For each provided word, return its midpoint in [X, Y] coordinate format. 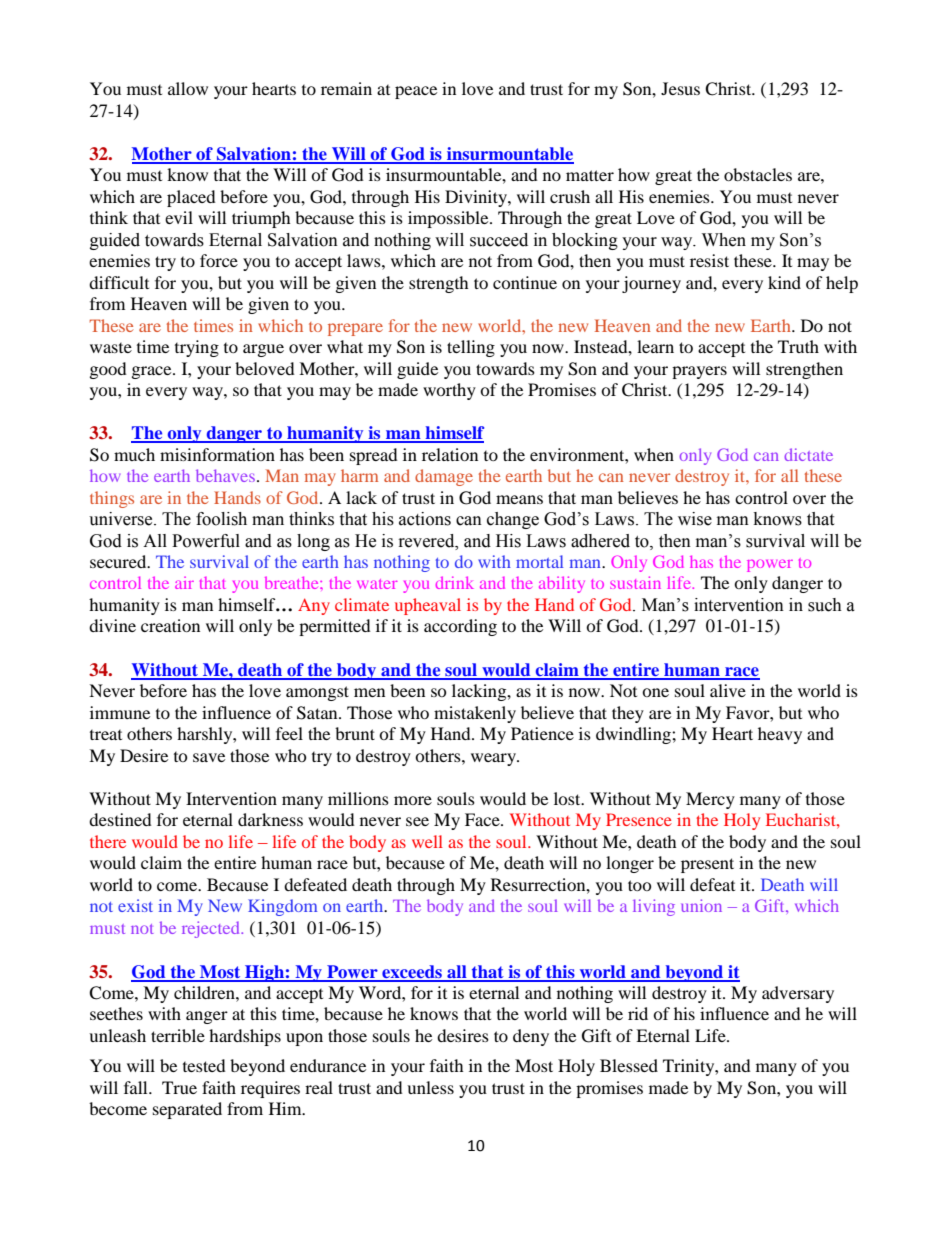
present [707, 865]
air [184, 583]
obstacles [758, 174]
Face [483, 819]
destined [120, 819]
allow [188, 88]
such [825, 605]
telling [471, 348]
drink [455, 582]
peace [416, 92]
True [179, 1087]
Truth [798, 346]
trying [197, 348]
